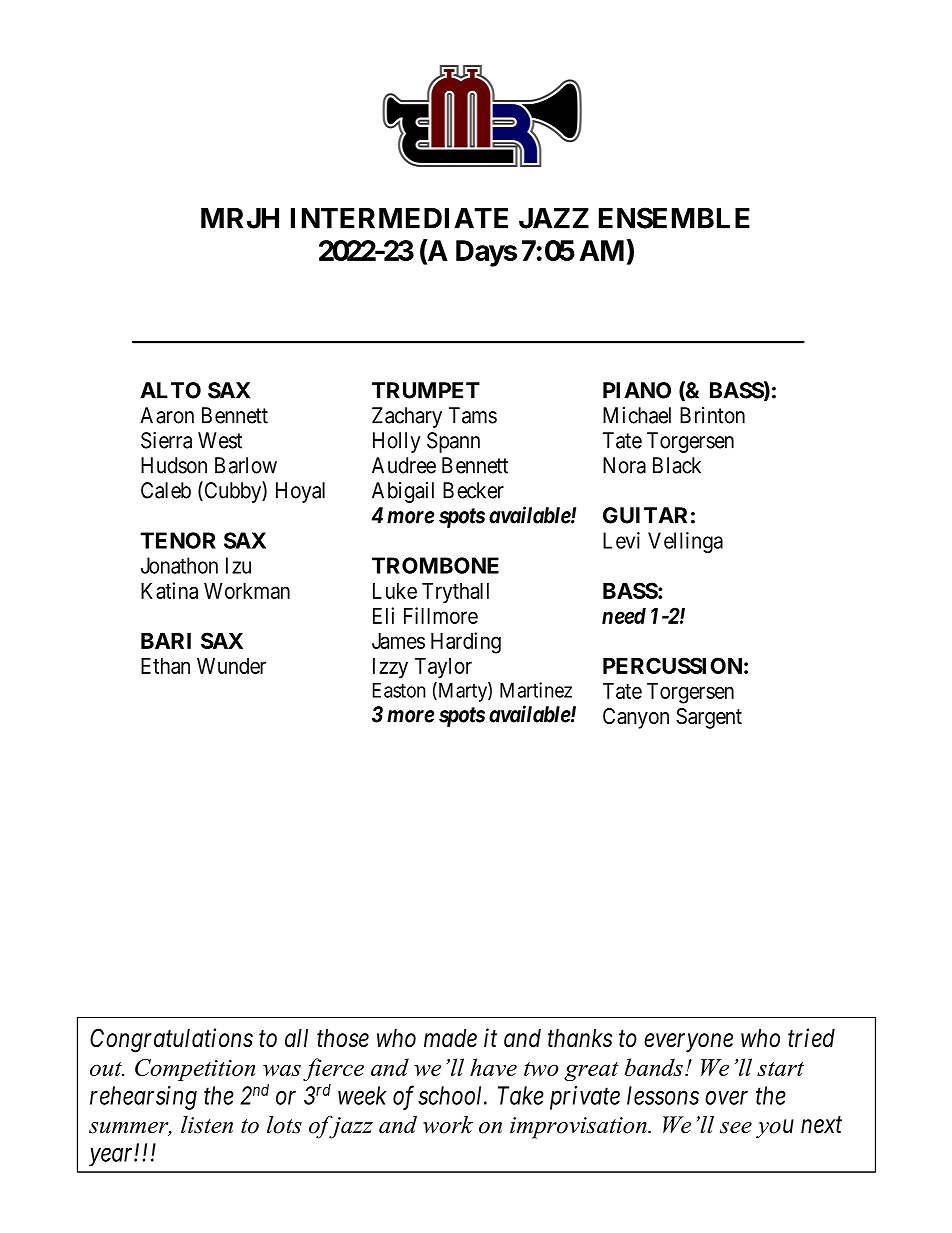  Describe the element at coordinates (709, 718) in the screenshot. I see `Sargent` at that location.
